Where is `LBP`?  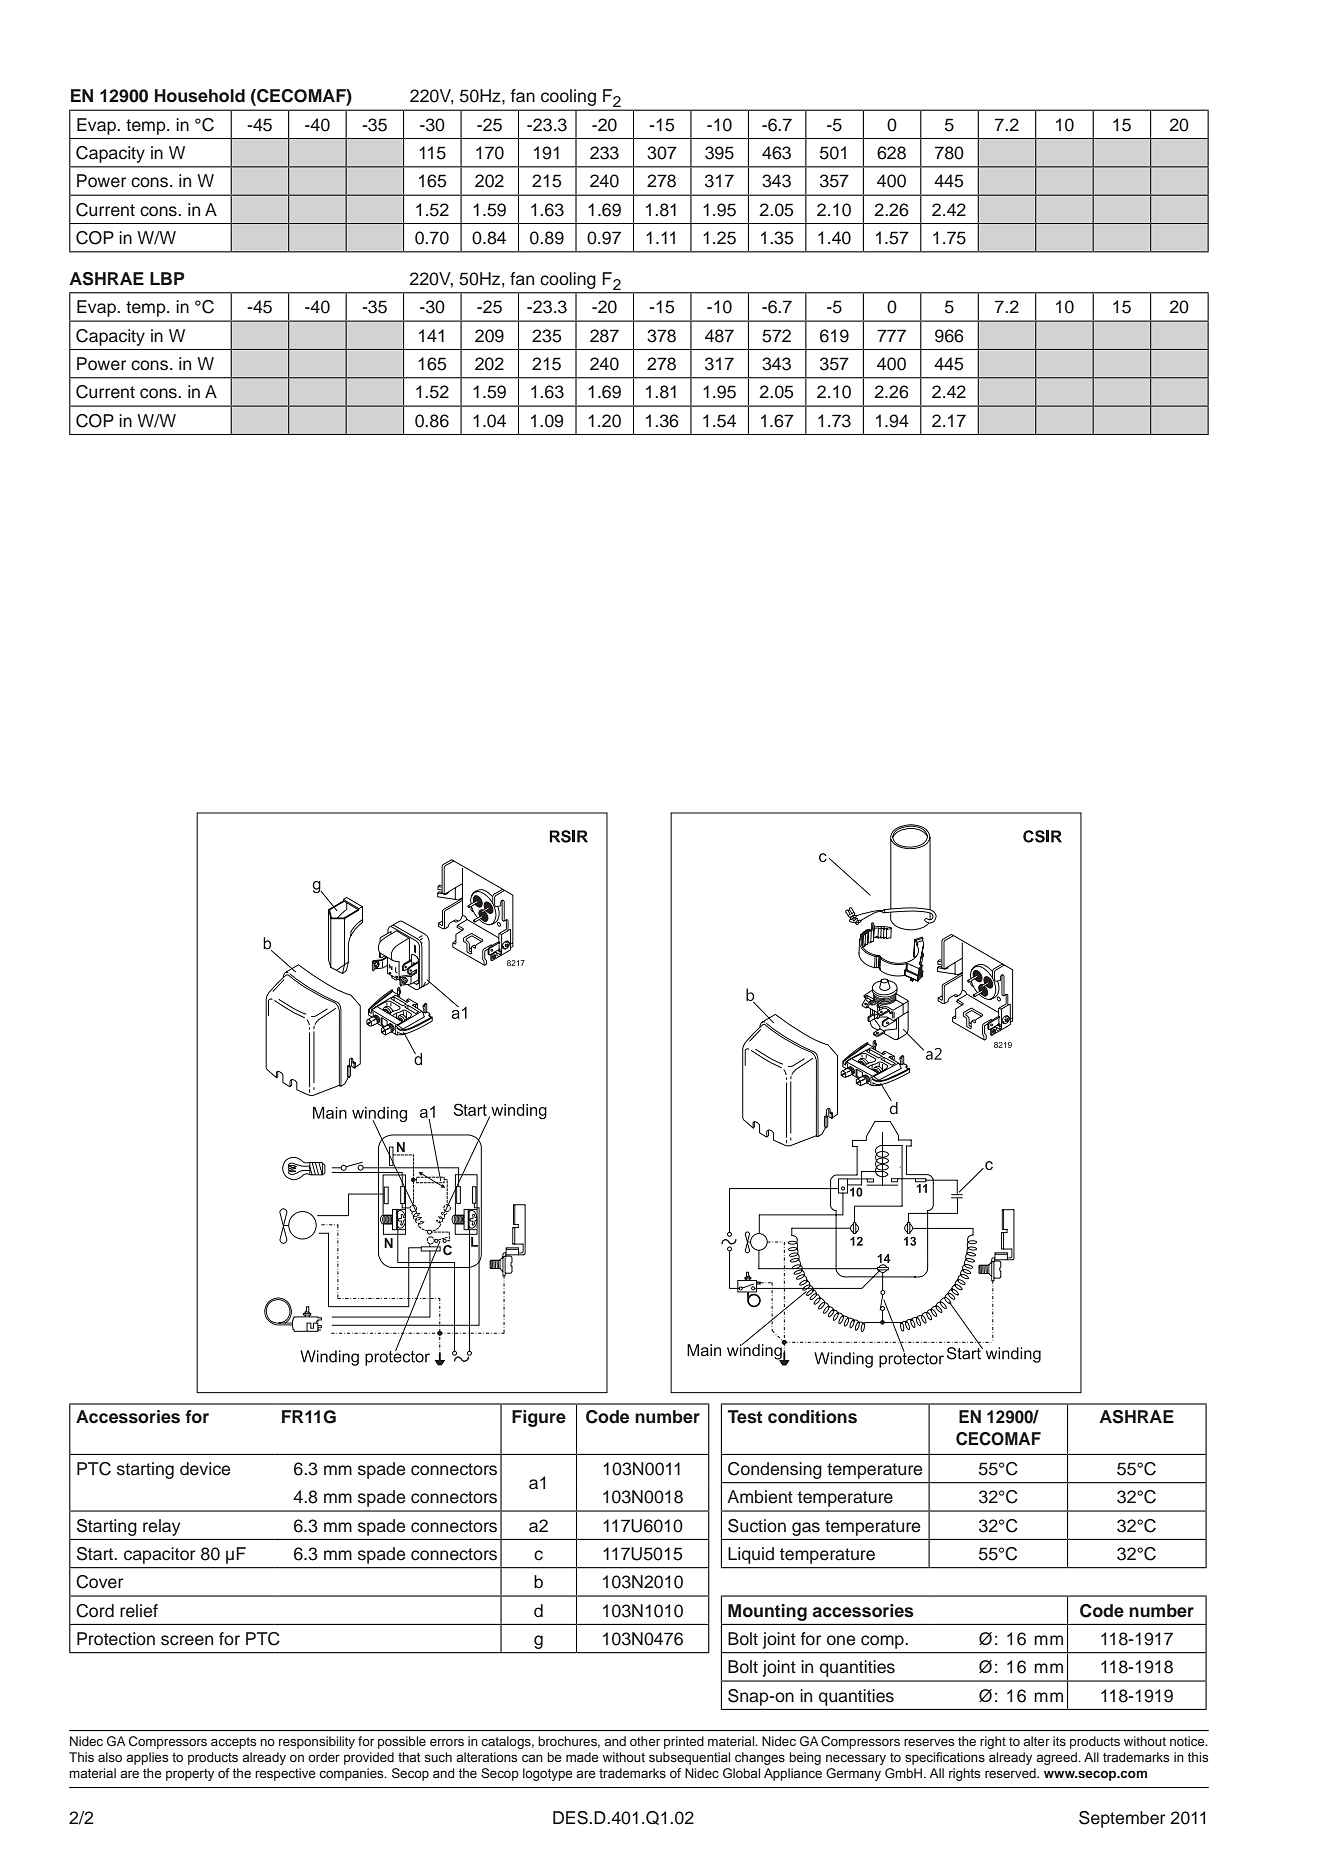 LBP is located at coordinates (167, 278).
